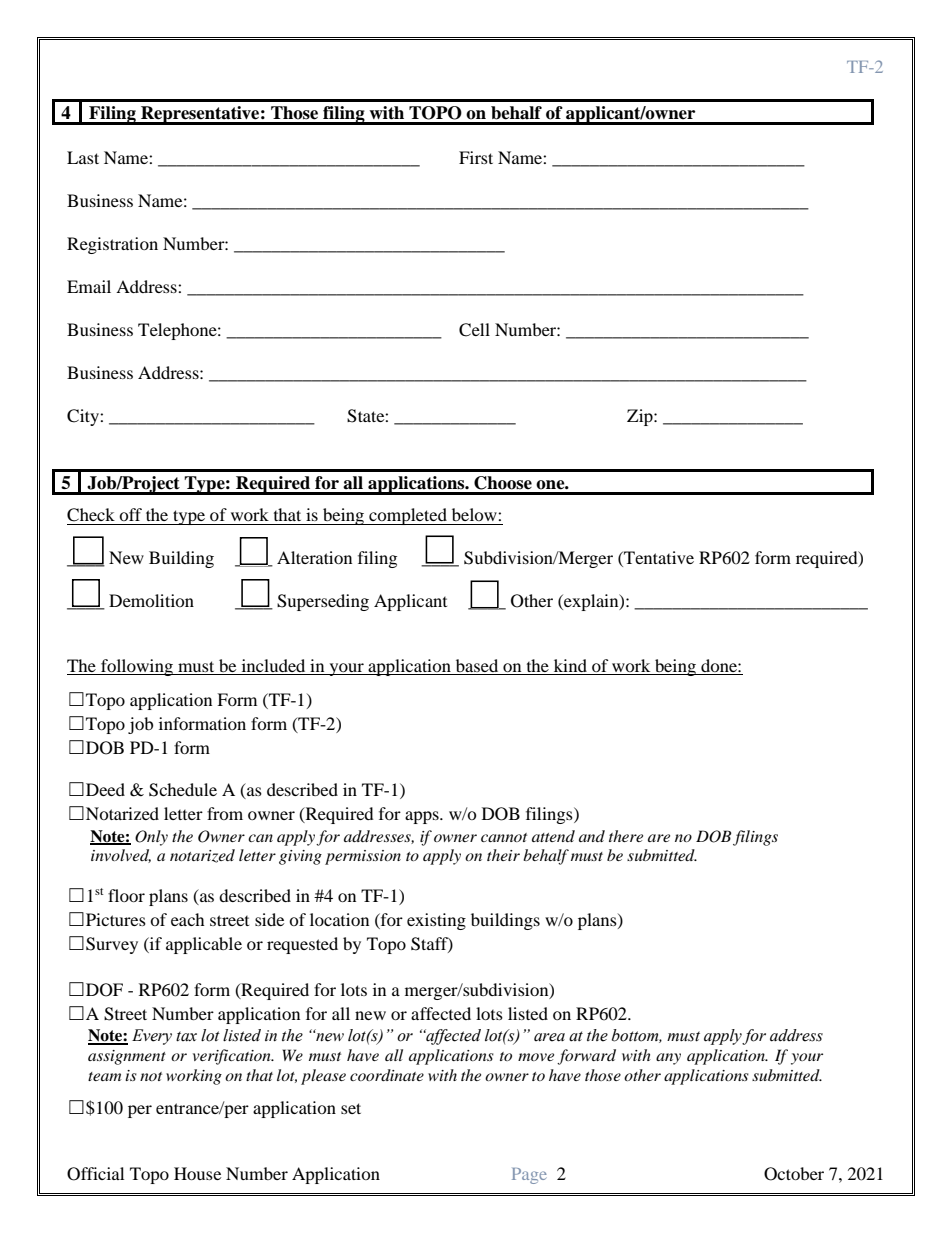 The image size is (952, 1233). I want to click on City, so click(84, 417).
